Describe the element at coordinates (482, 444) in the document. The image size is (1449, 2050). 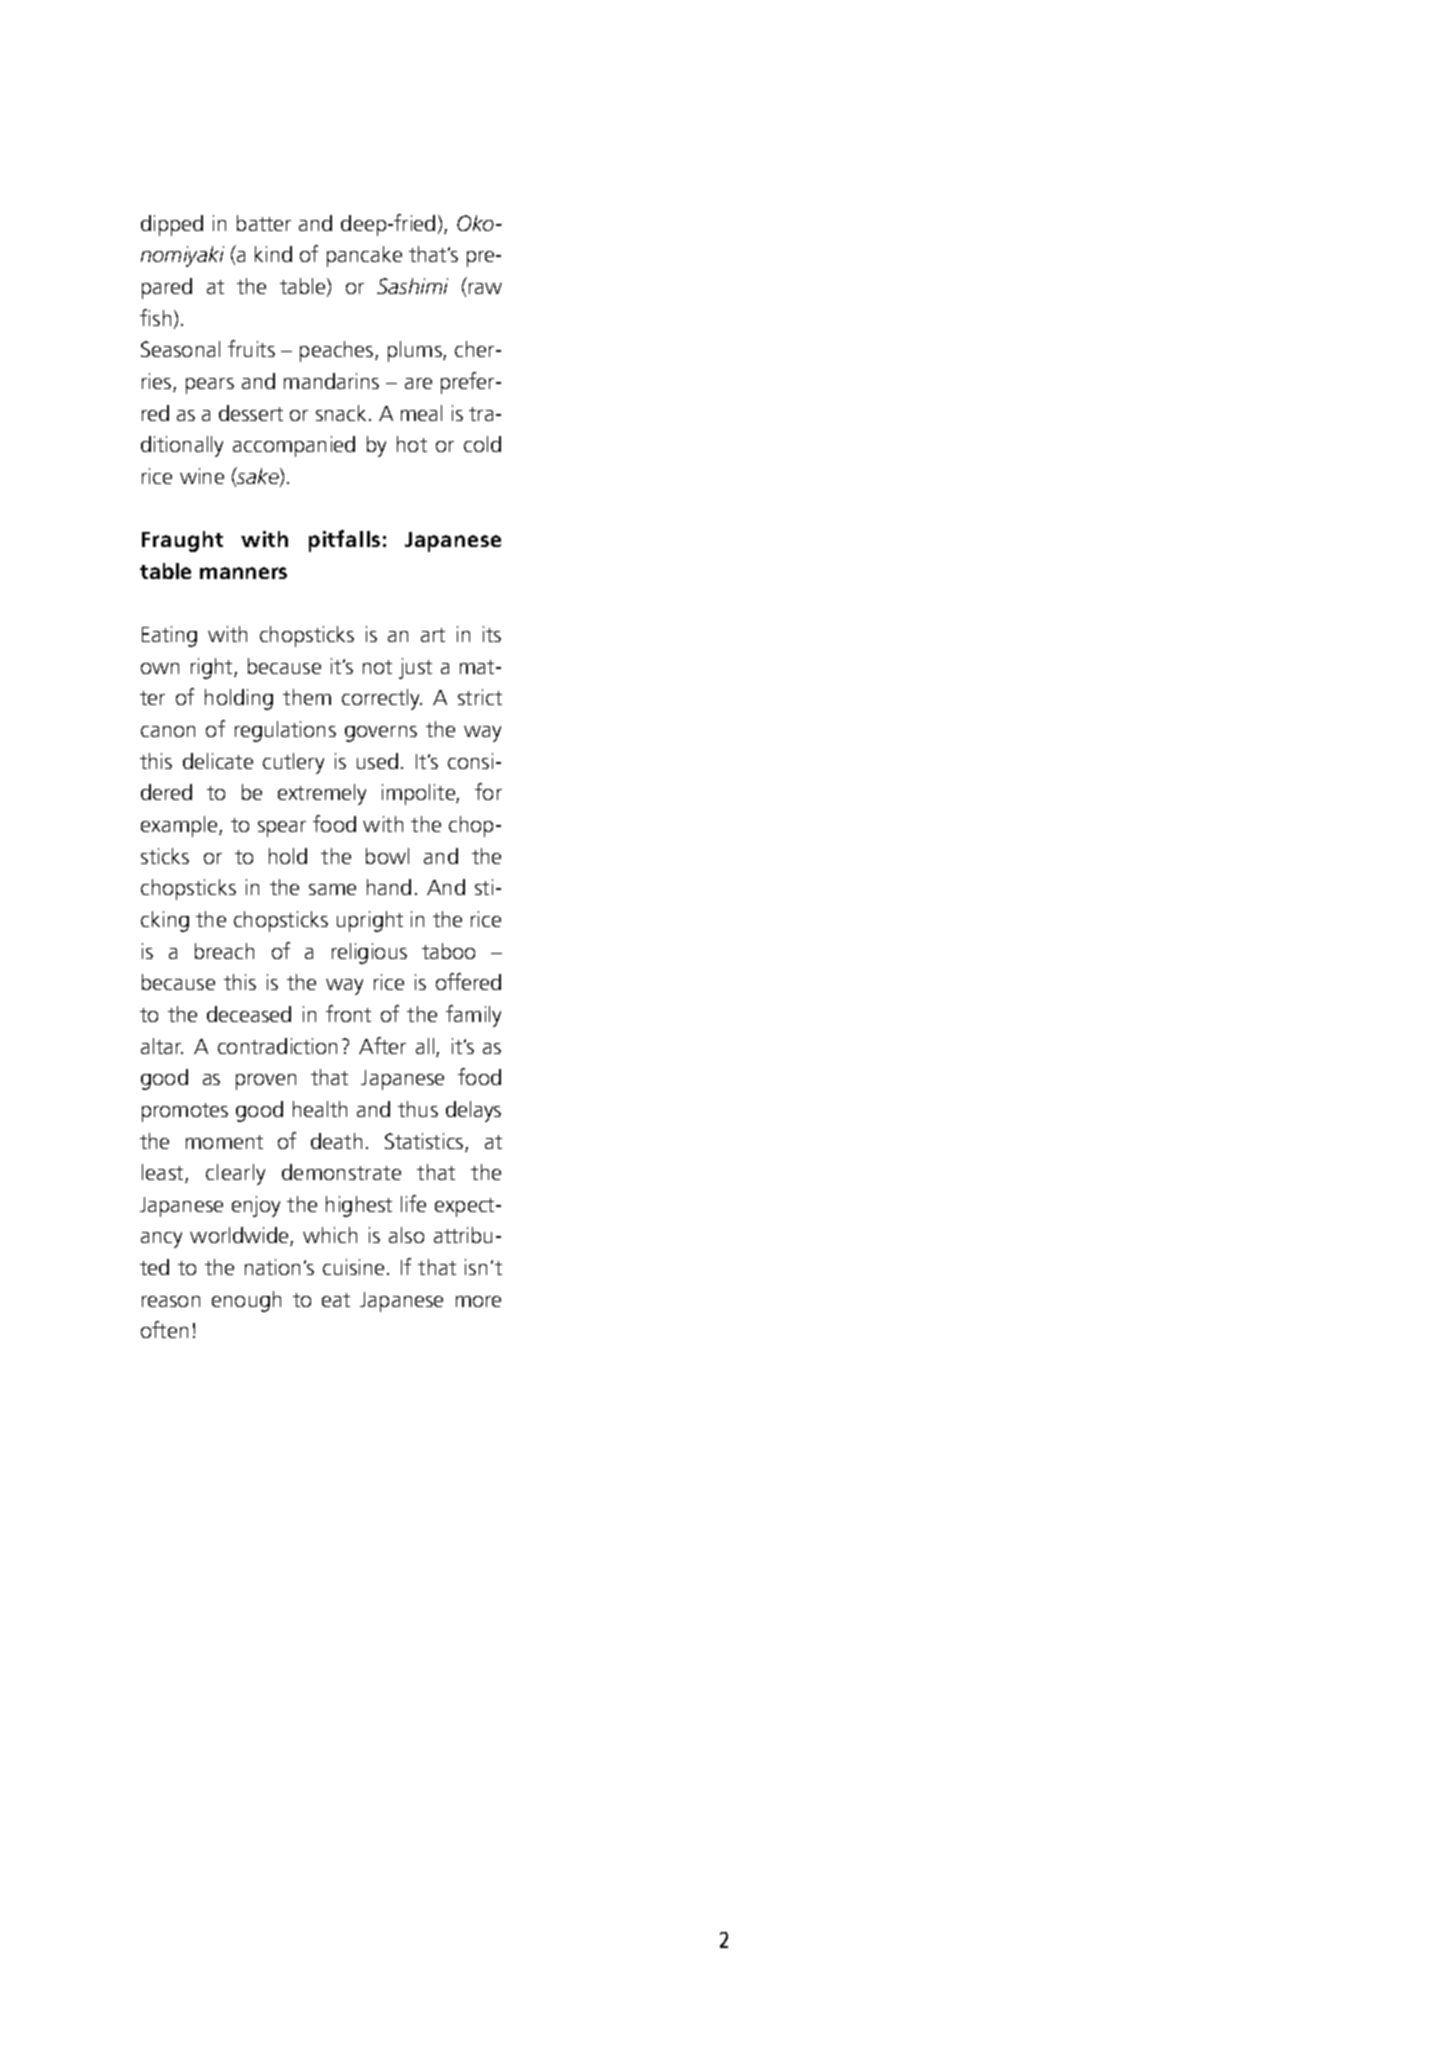
I see `cold` at that location.
